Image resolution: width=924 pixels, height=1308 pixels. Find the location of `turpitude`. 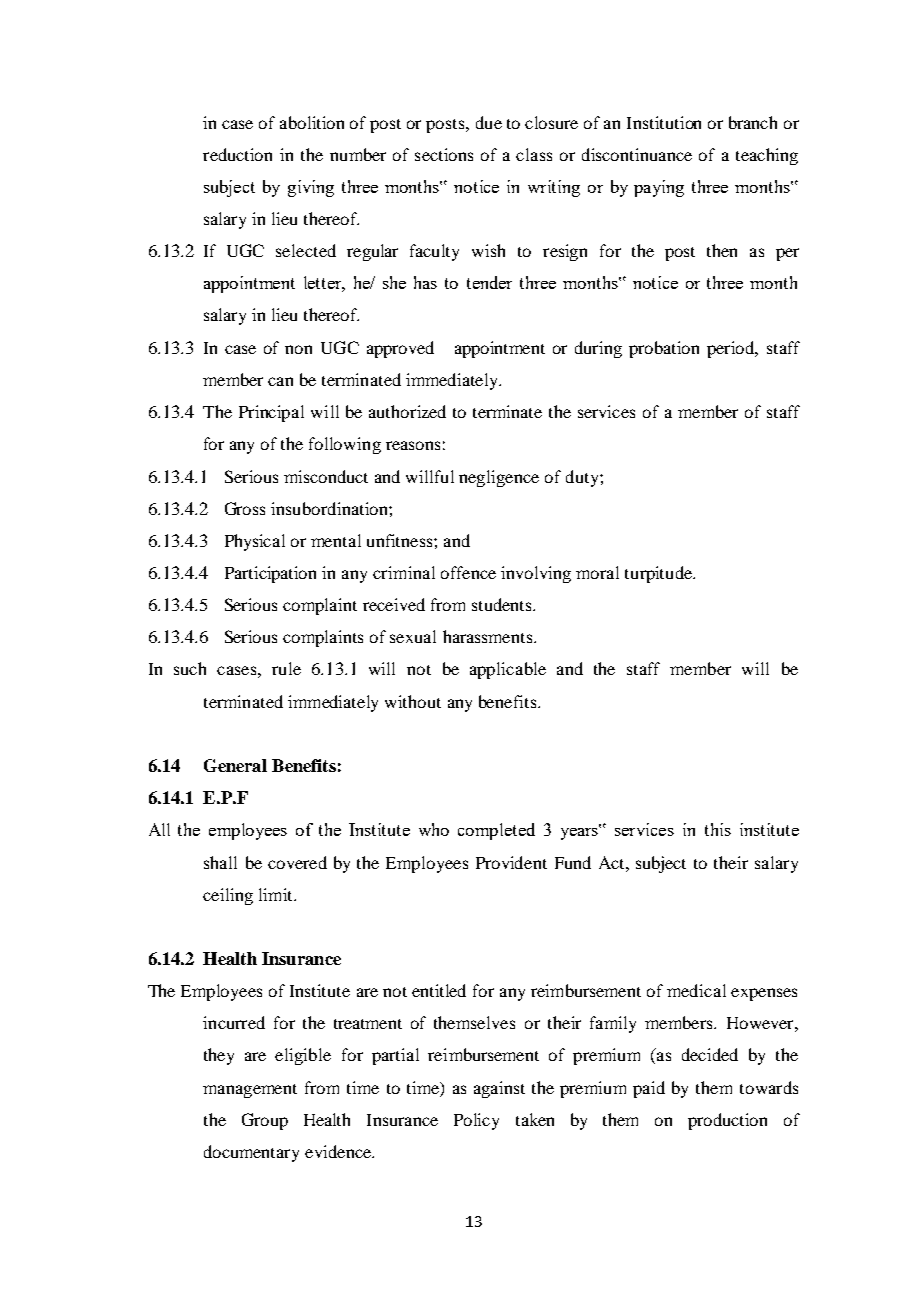

turpitude is located at coordinates (659, 574).
